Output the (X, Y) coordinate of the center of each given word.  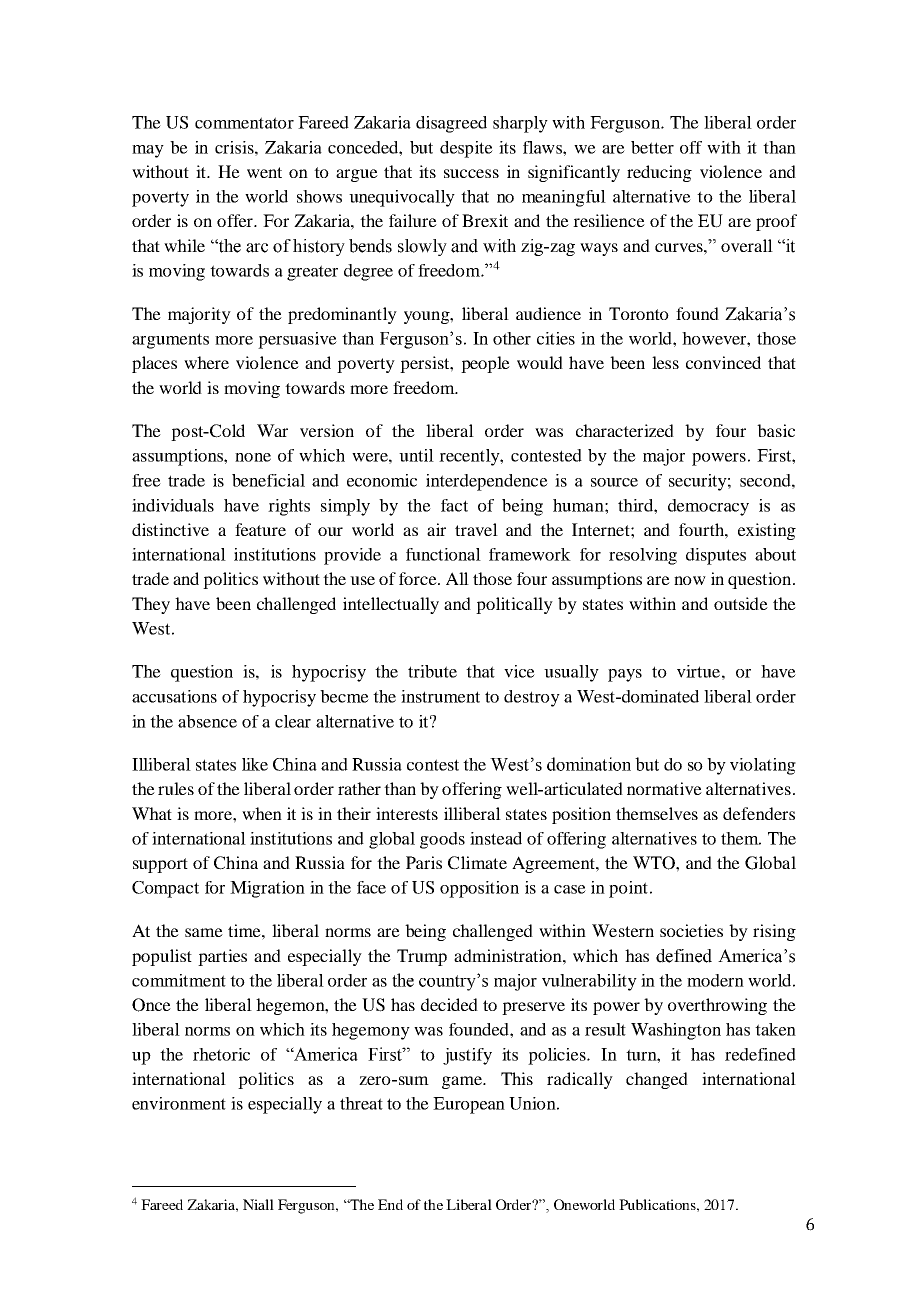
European (469, 1105)
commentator (244, 123)
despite (466, 149)
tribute (432, 671)
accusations (174, 696)
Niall (258, 1204)
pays (625, 675)
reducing (659, 173)
